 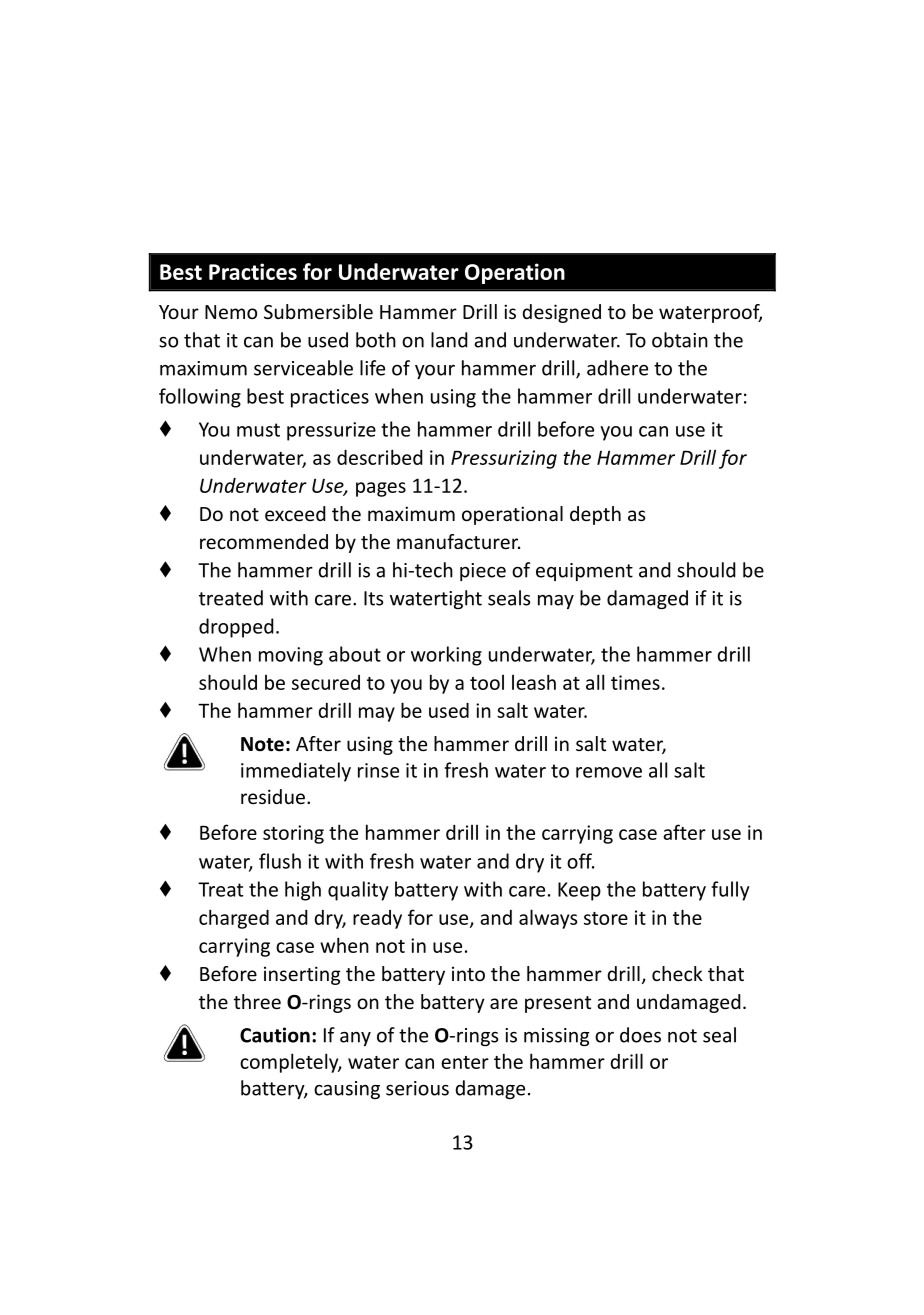 What do you see at coordinates (487, 682) in the image?
I see `tool` at bounding box center [487, 682].
